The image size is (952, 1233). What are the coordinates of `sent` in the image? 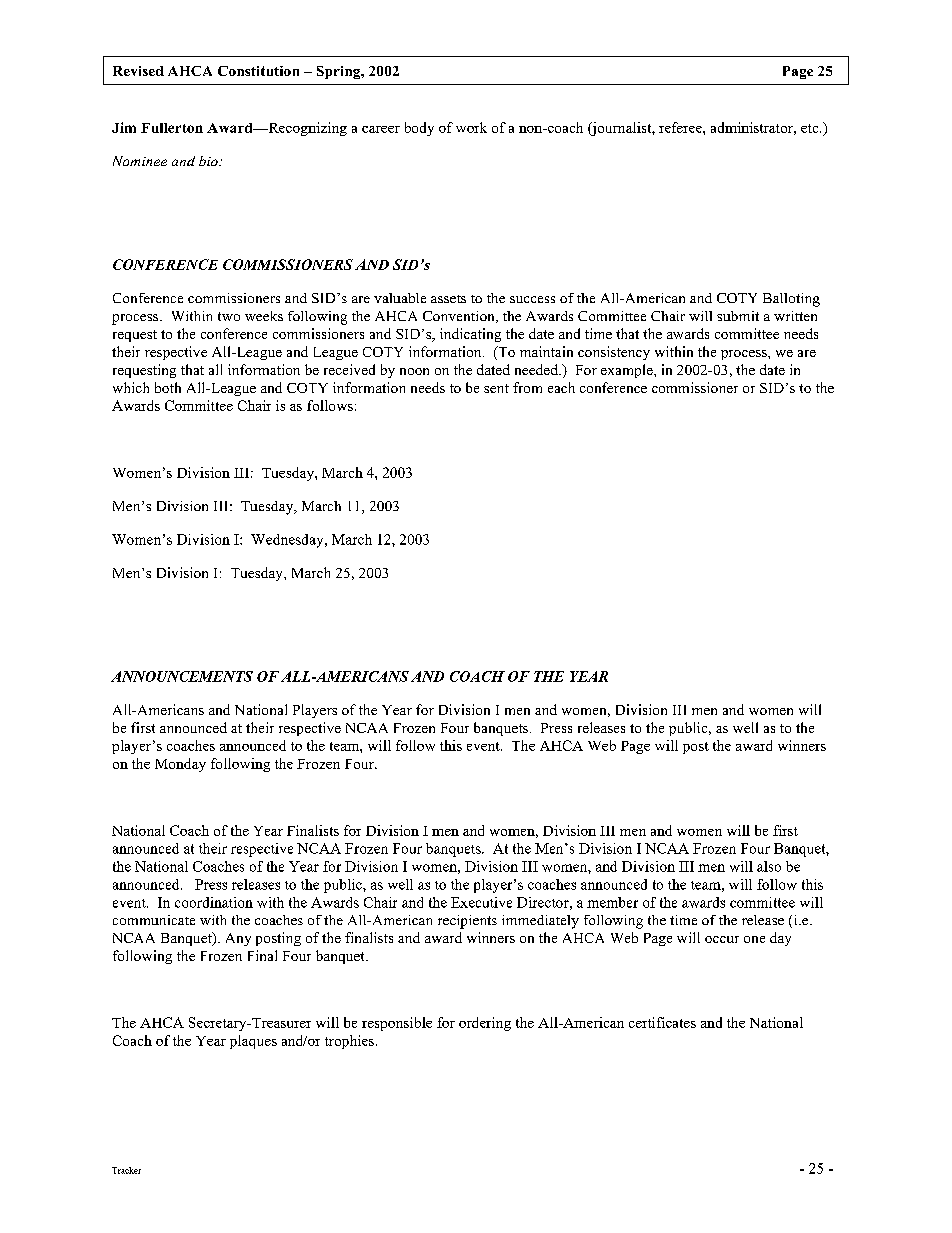 It's located at (496, 388).
